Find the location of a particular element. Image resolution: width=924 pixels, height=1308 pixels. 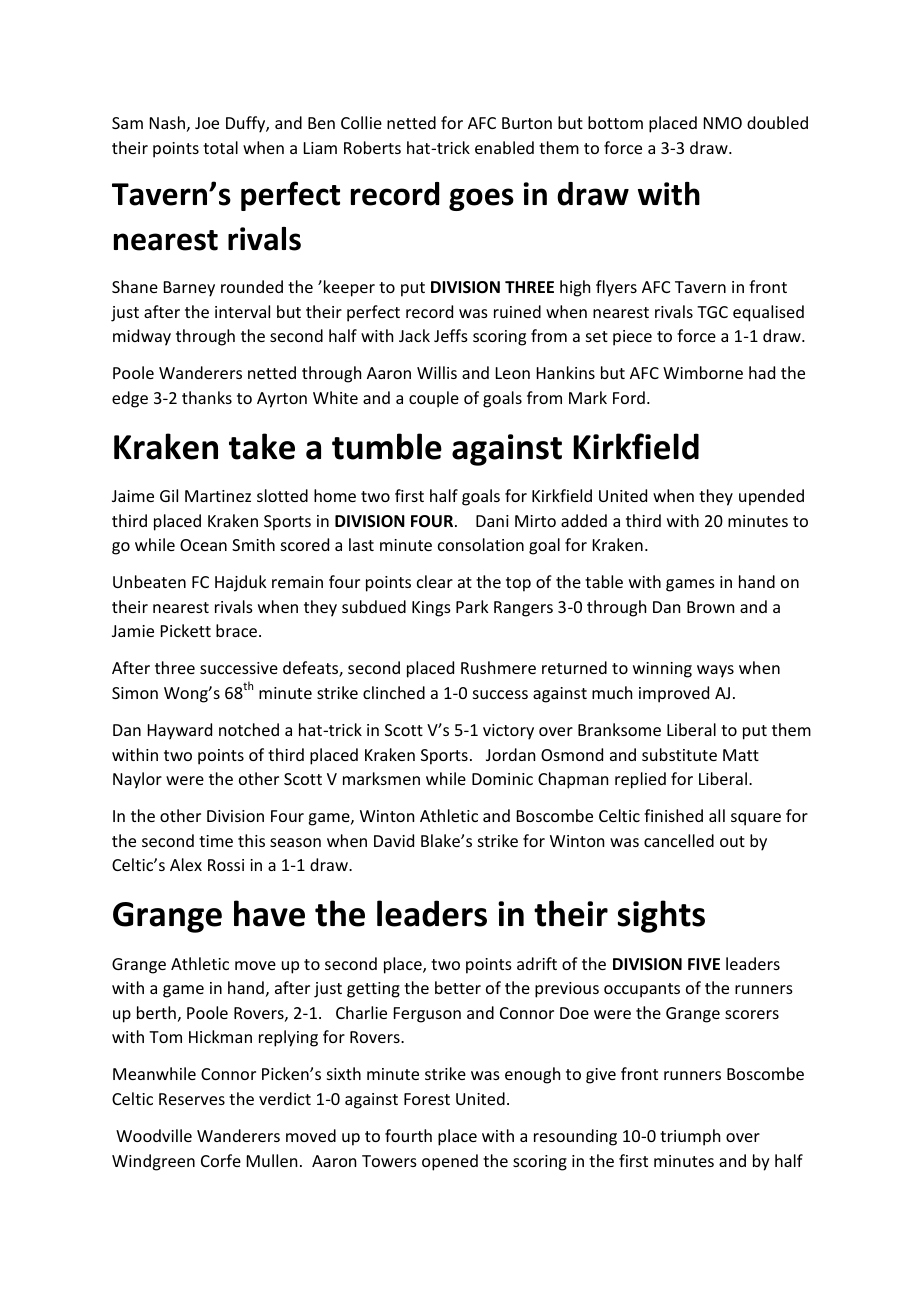

Reserves is located at coordinates (192, 1099).
